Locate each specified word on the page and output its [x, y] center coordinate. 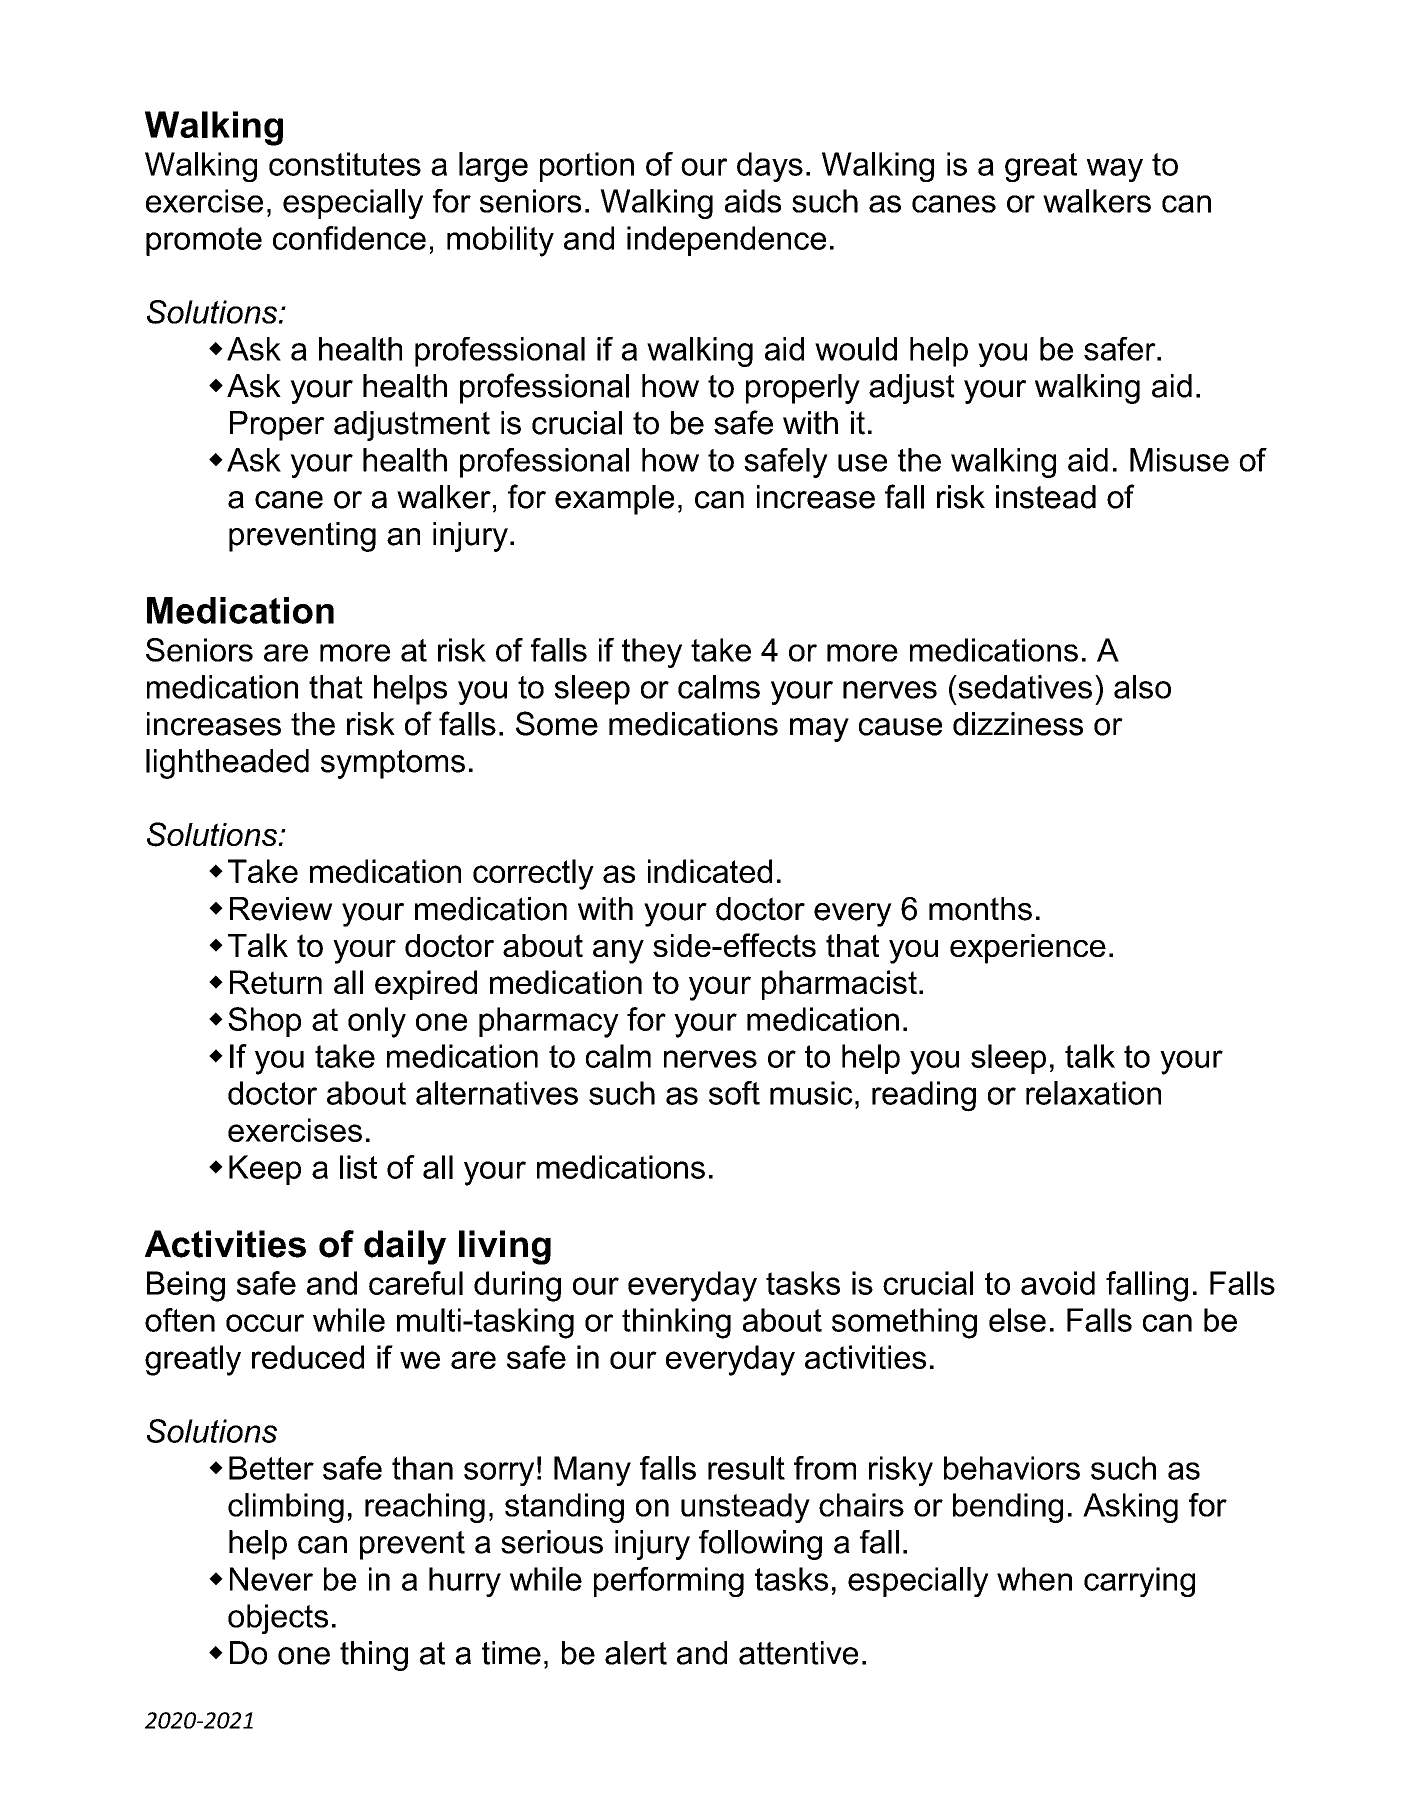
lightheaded [227, 764]
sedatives [1024, 687]
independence [726, 241]
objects [278, 1619]
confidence [349, 238]
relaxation [1093, 1093]
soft [734, 1093]
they [652, 653]
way [1115, 170]
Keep [265, 1170]
